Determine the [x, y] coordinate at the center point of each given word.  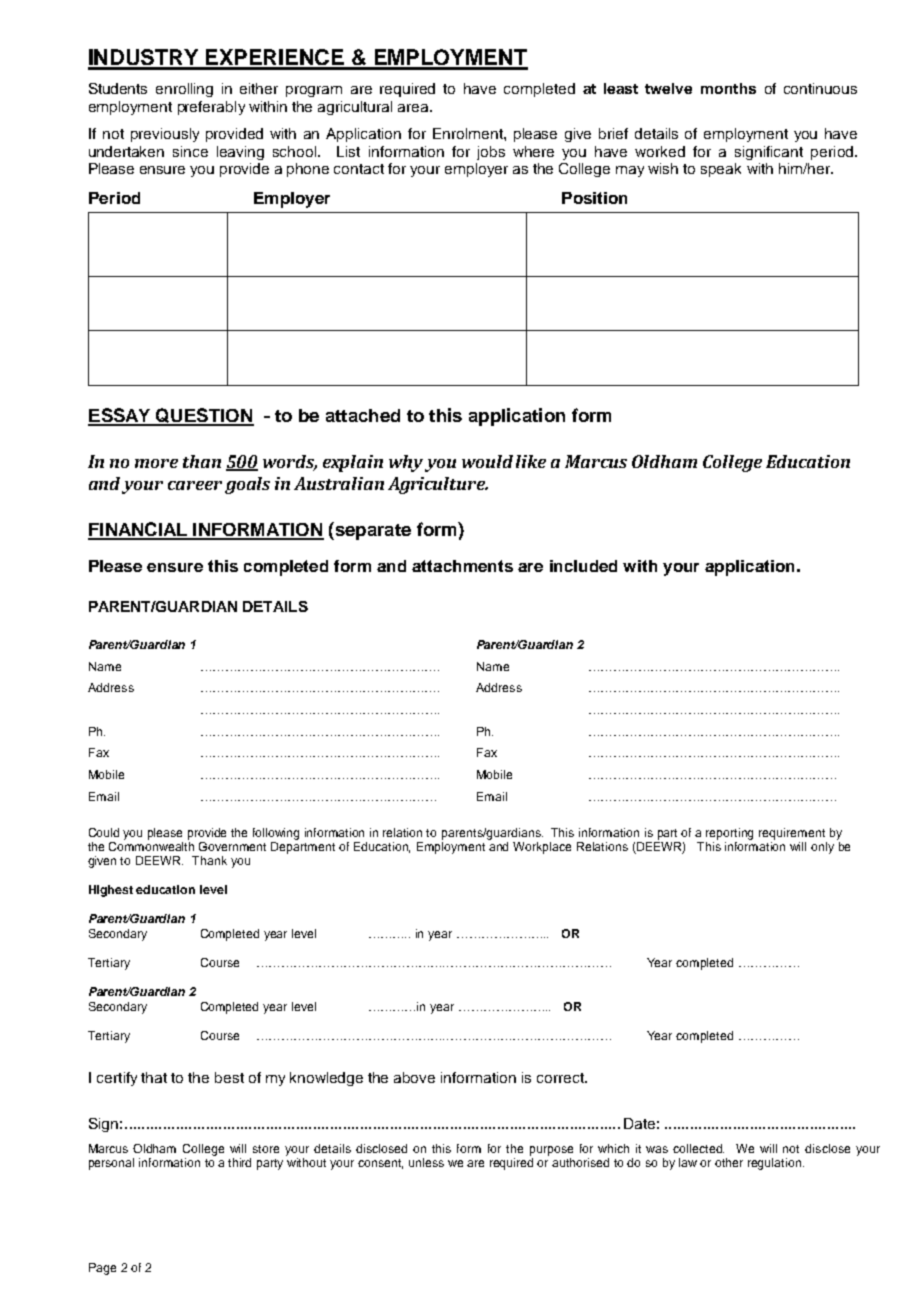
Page [102, 1269]
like [531, 461]
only [822, 848]
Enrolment [469, 133]
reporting [729, 834]
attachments [462, 566]
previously [165, 135]
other [729, 1162]
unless [426, 1162]
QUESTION [204, 416]
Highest [111, 891]
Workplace [542, 848]
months [728, 88]
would [487, 461]
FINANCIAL [138, 530]
